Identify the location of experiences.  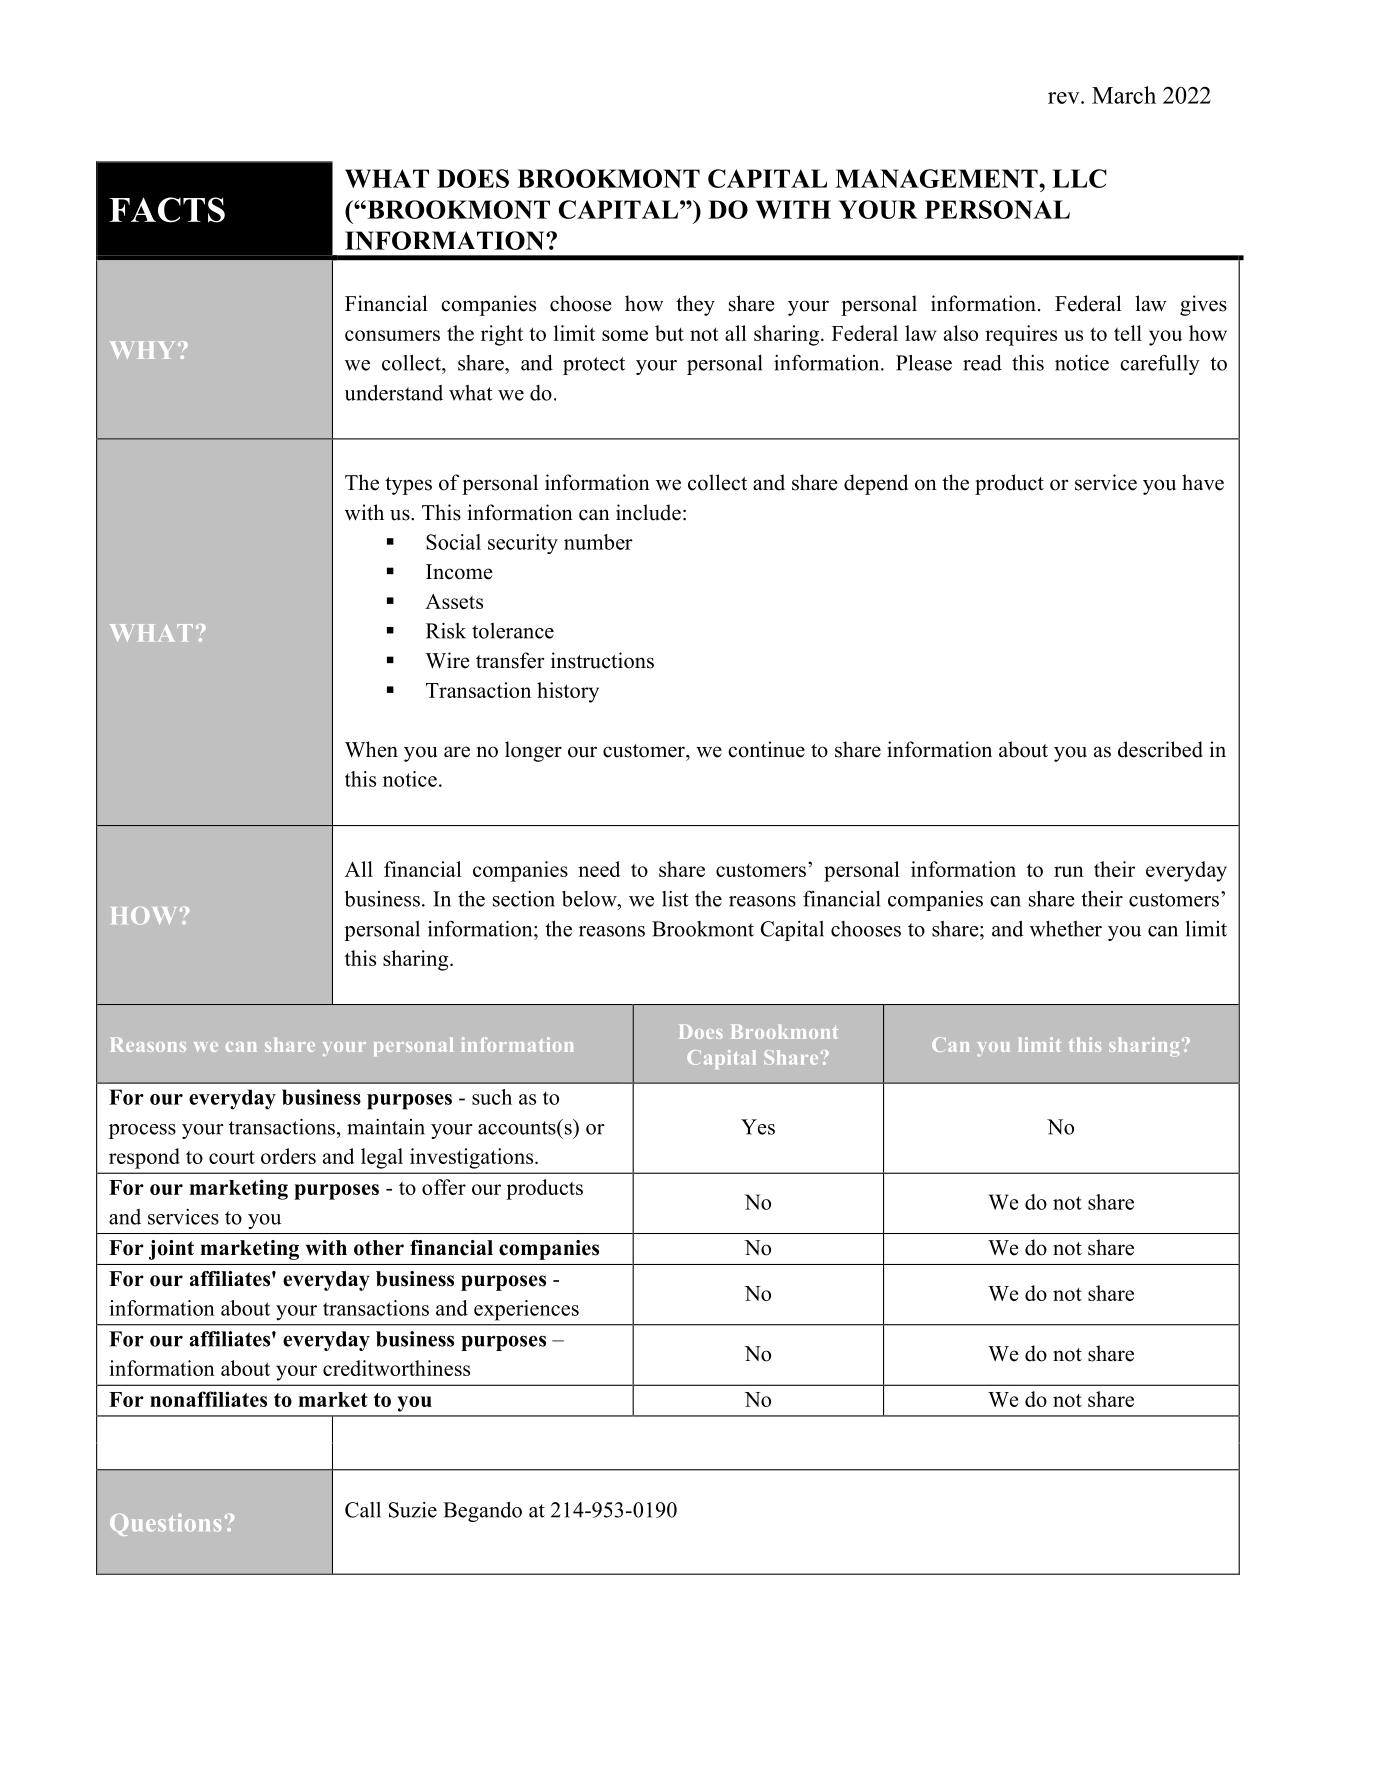
(526, 1310).
